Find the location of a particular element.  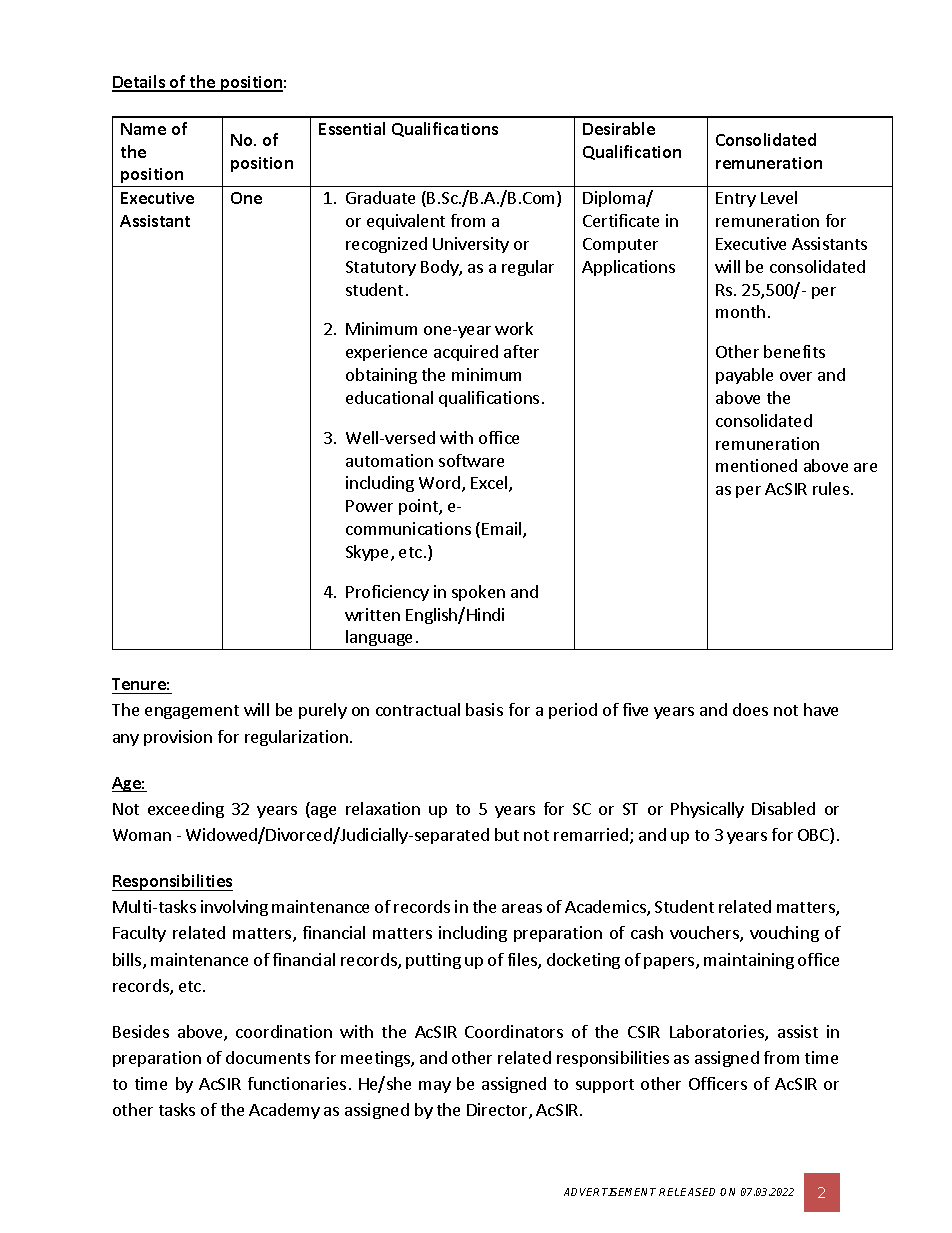

Essential is located at coordinates (352, 128).
